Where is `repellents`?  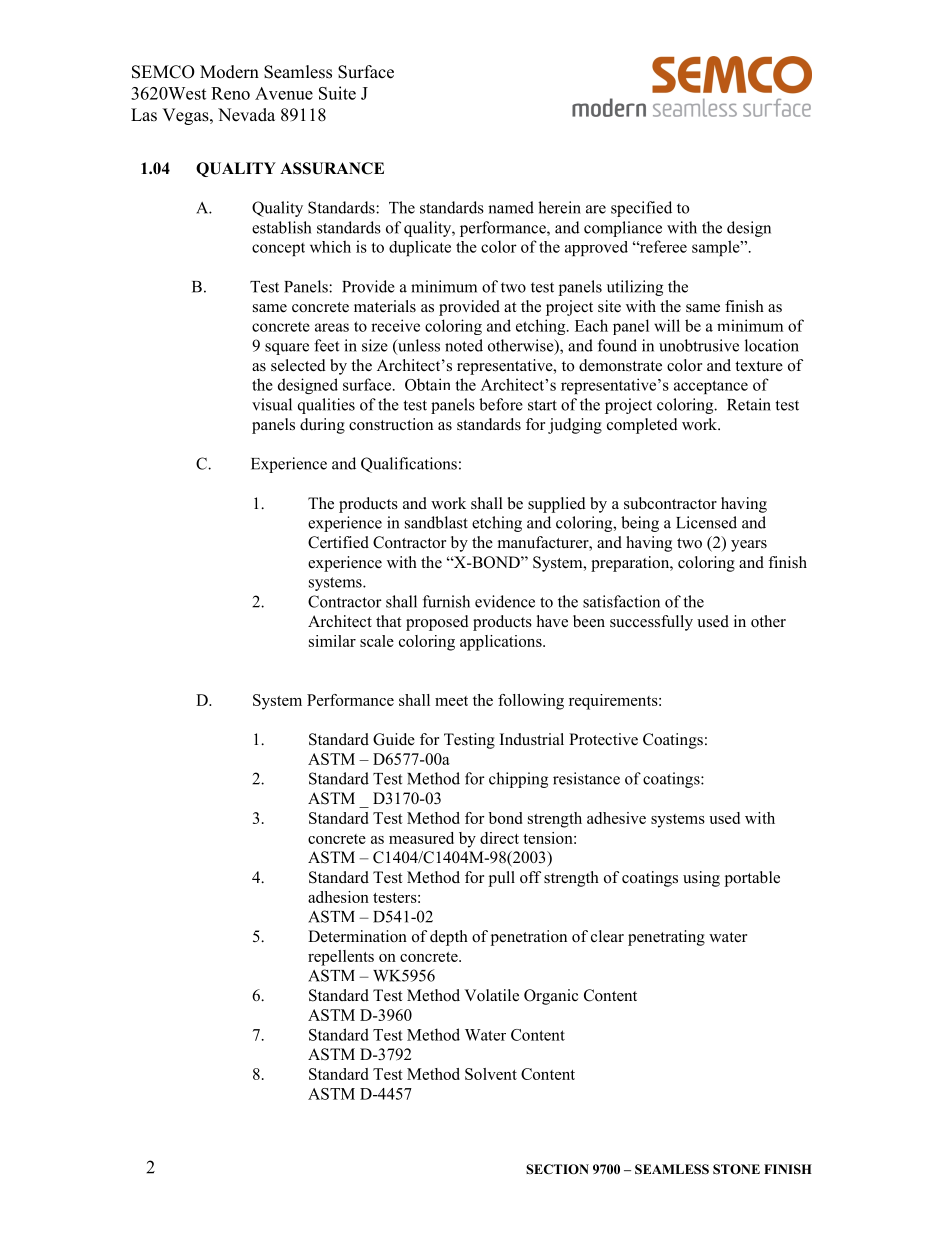
repellents is located at coordinates (341, 958).
